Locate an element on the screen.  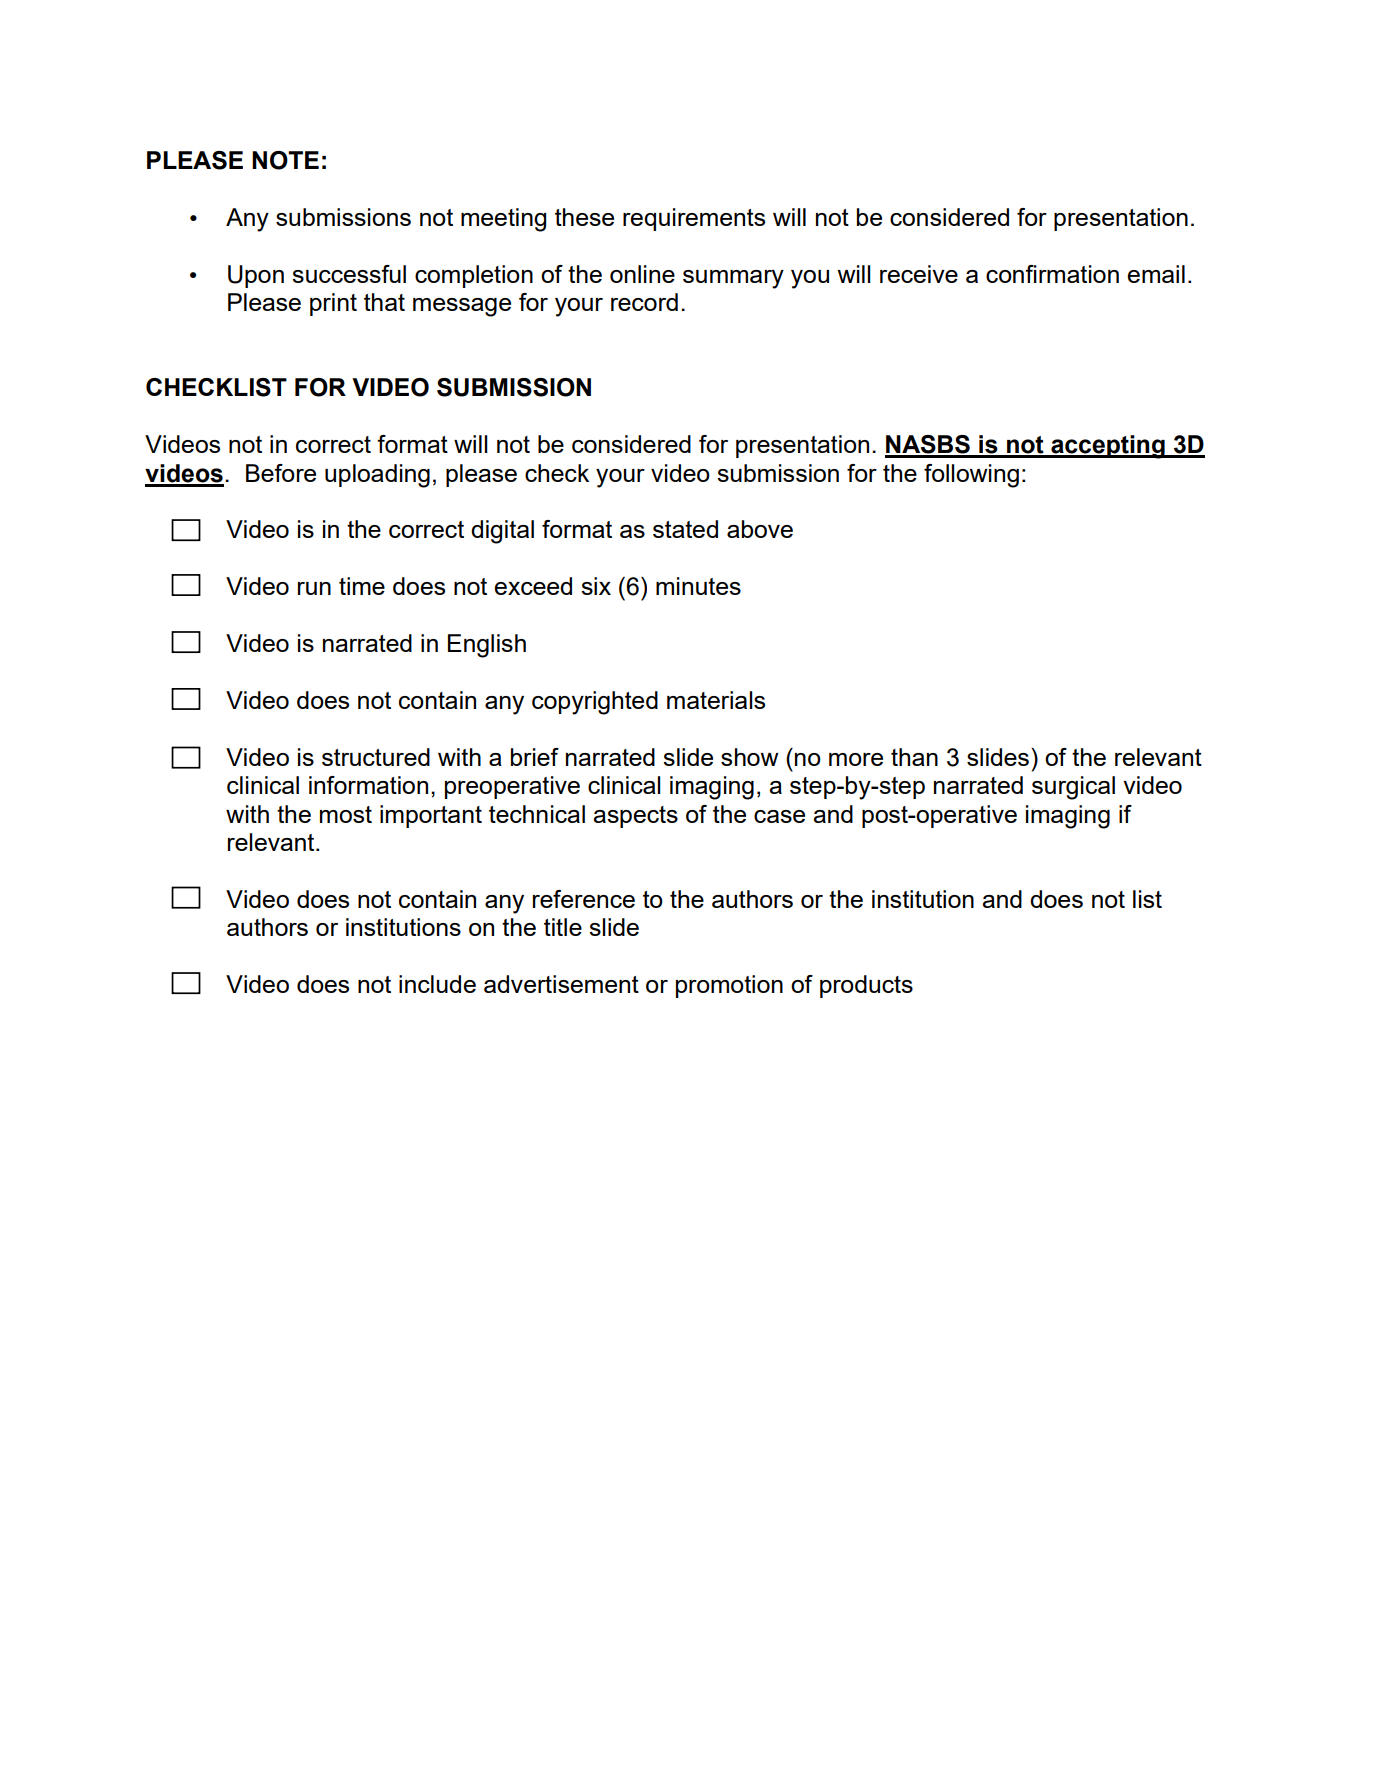
NOTE is located at coordinates (285, 160).
